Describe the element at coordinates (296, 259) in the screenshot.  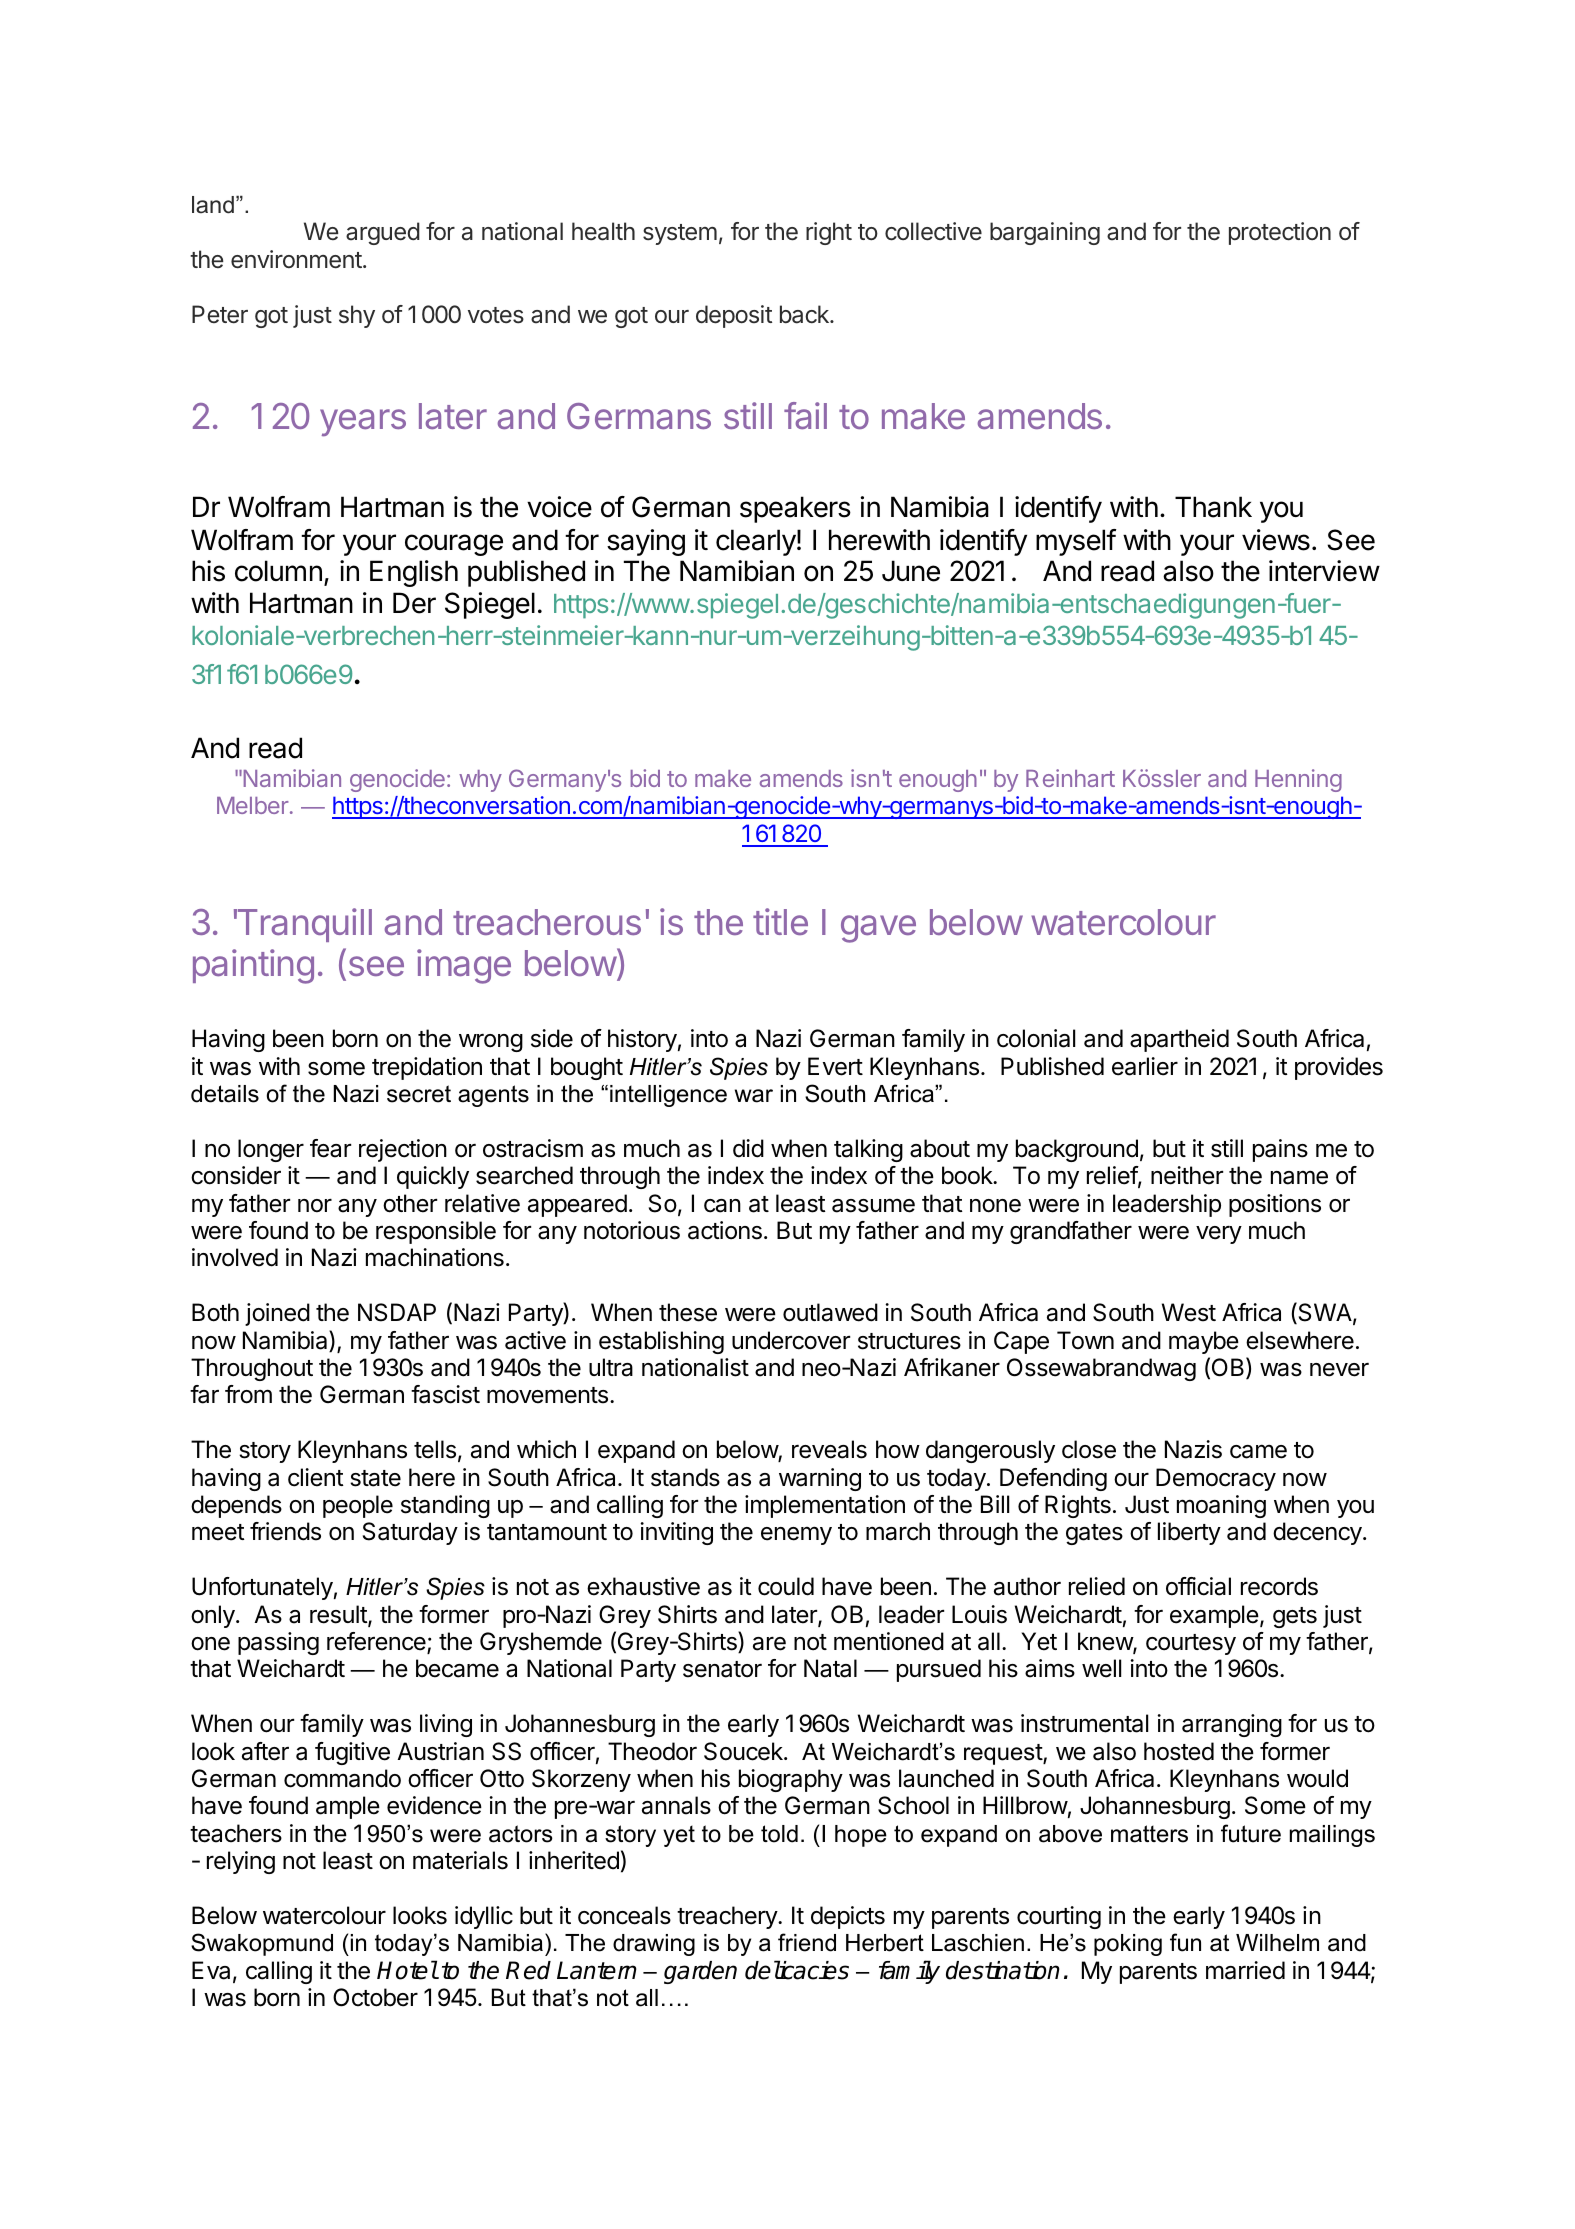
I see `environment` at that location.
